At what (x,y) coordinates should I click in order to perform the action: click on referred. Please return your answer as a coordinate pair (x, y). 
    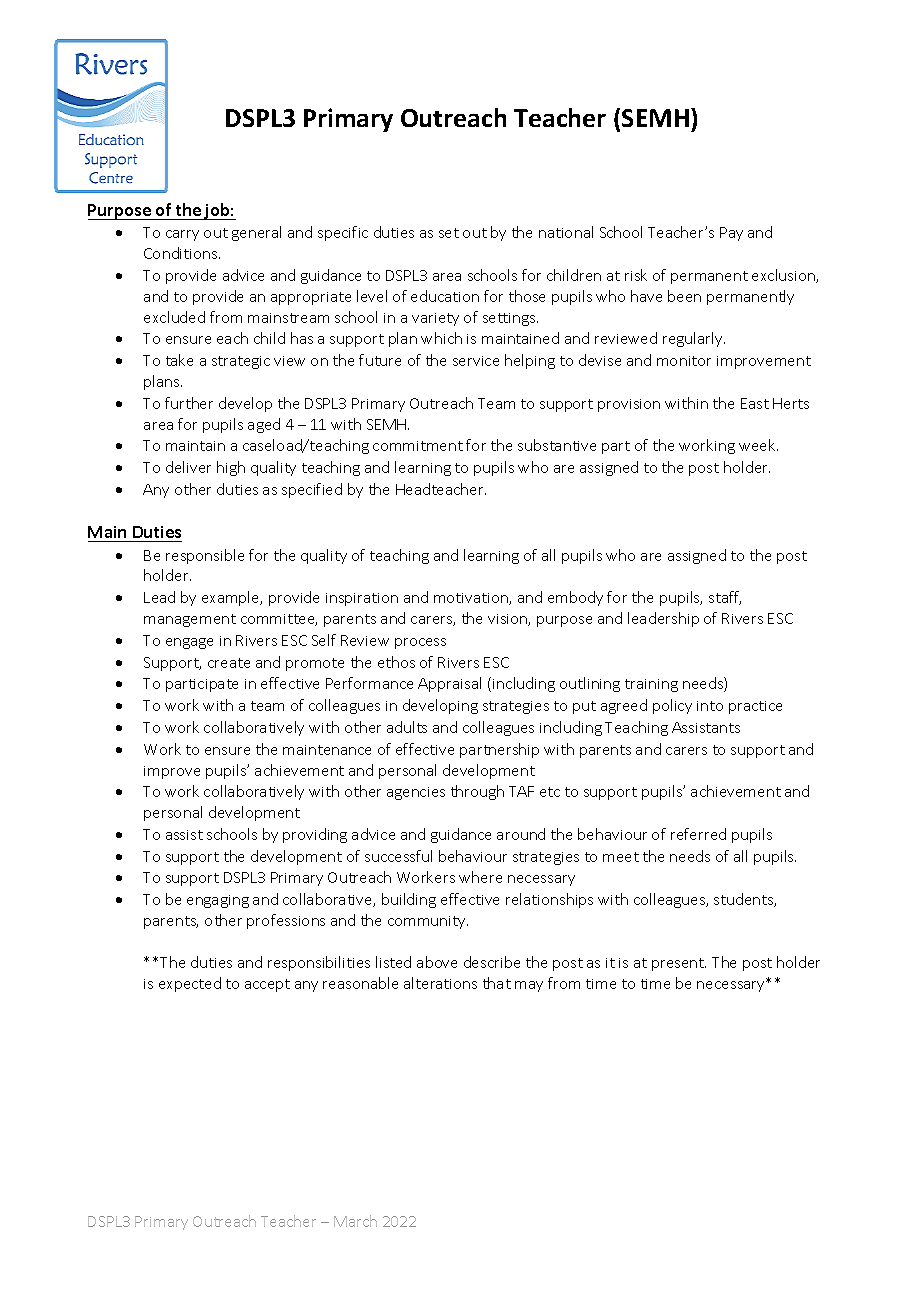
    Looking at the image, I should click on (698, 834).
